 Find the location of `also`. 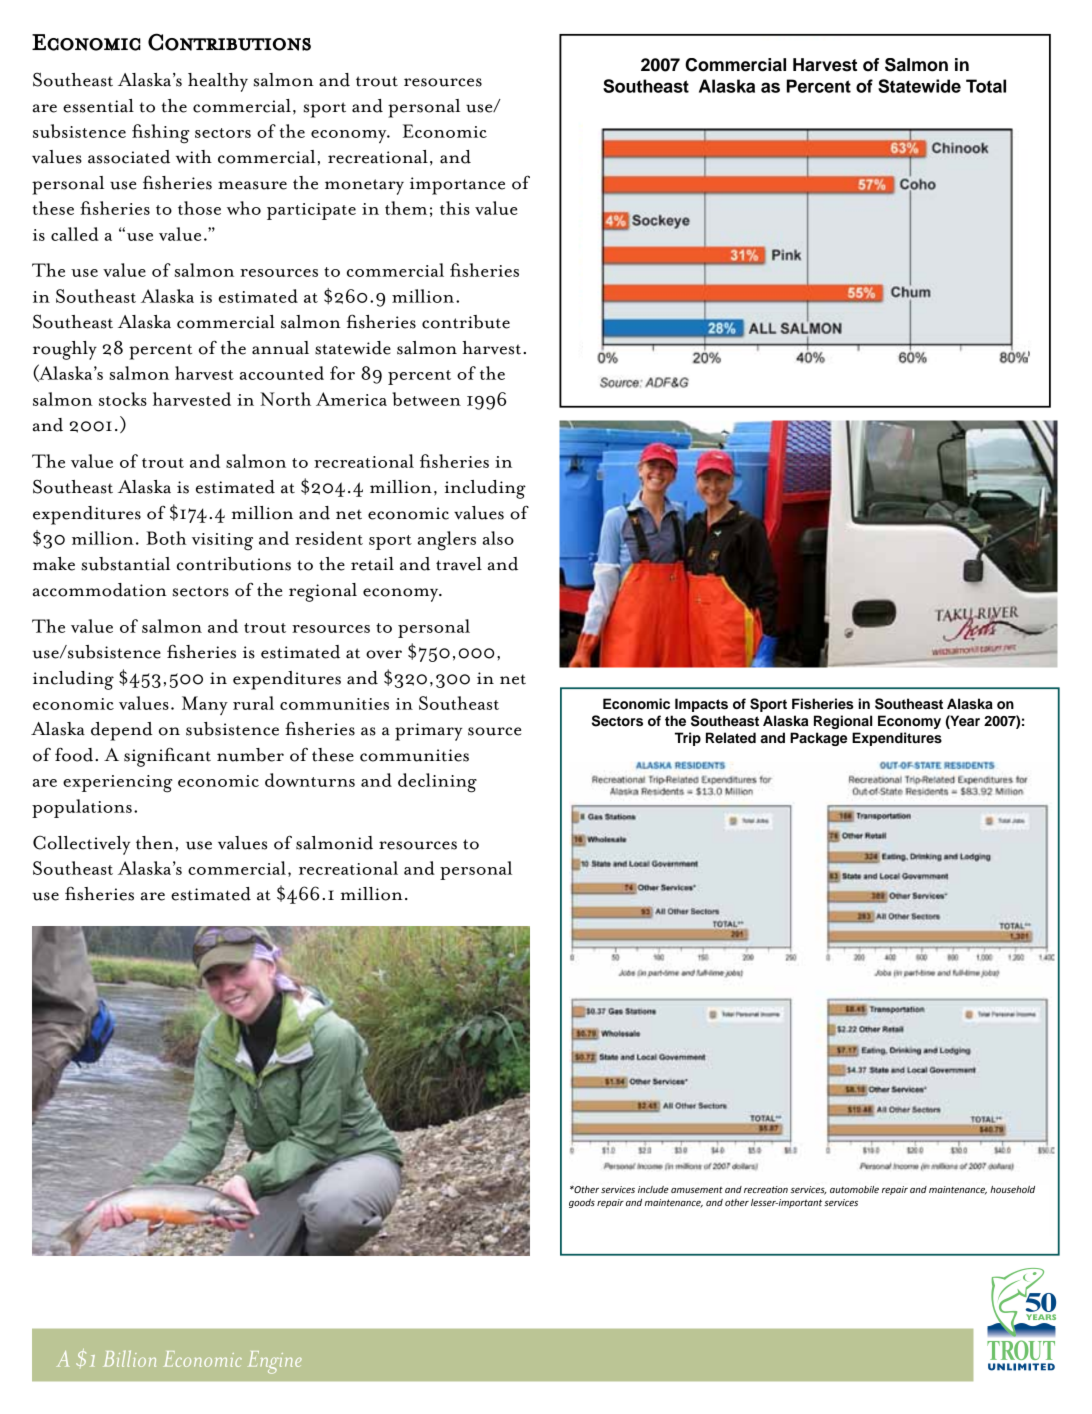

also is located at coordinates (498, 538).
